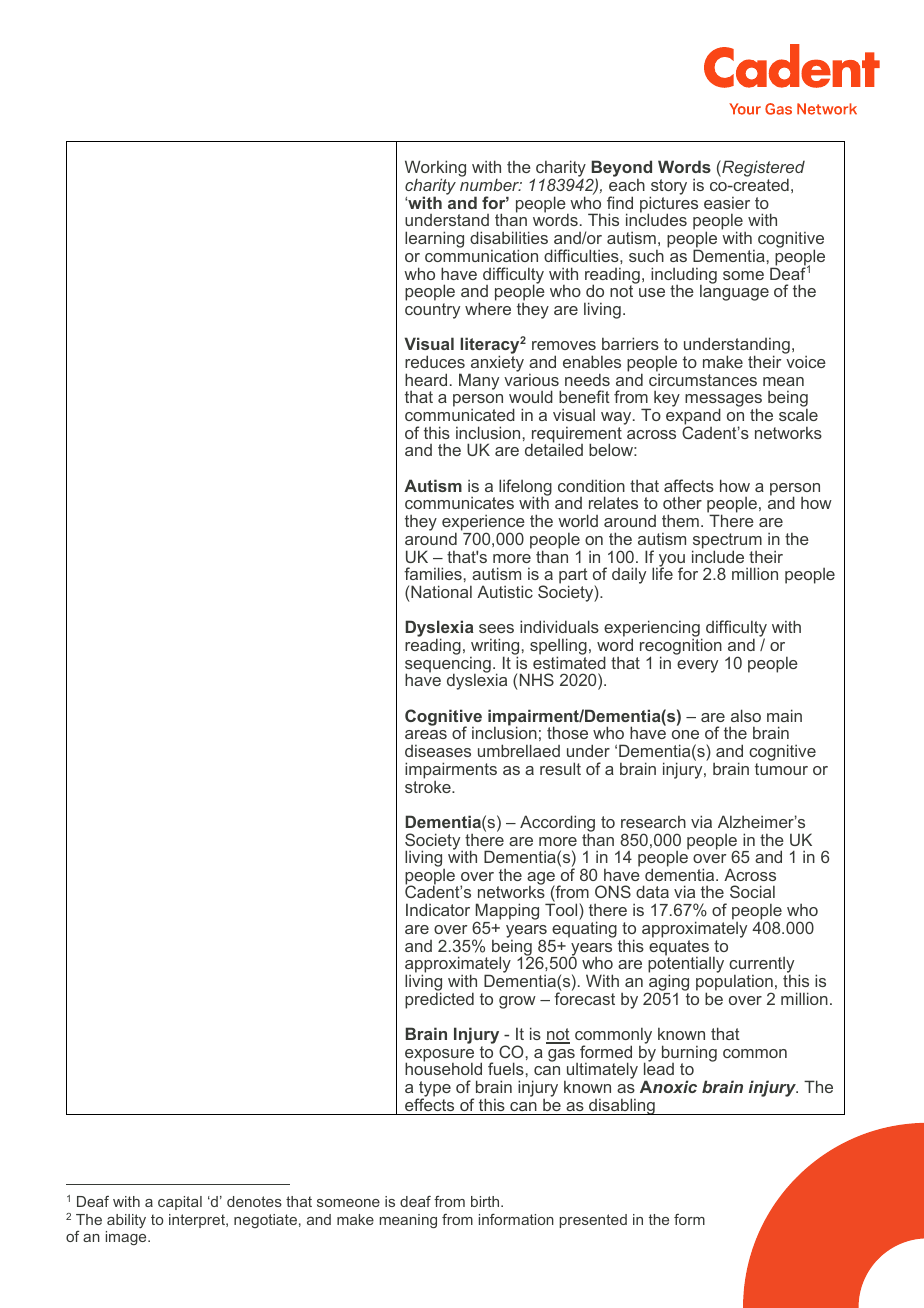  What do you see at coordinates (180, 1203) in the screenshot?
I see `capital` at bounding box center [180, 1203].
